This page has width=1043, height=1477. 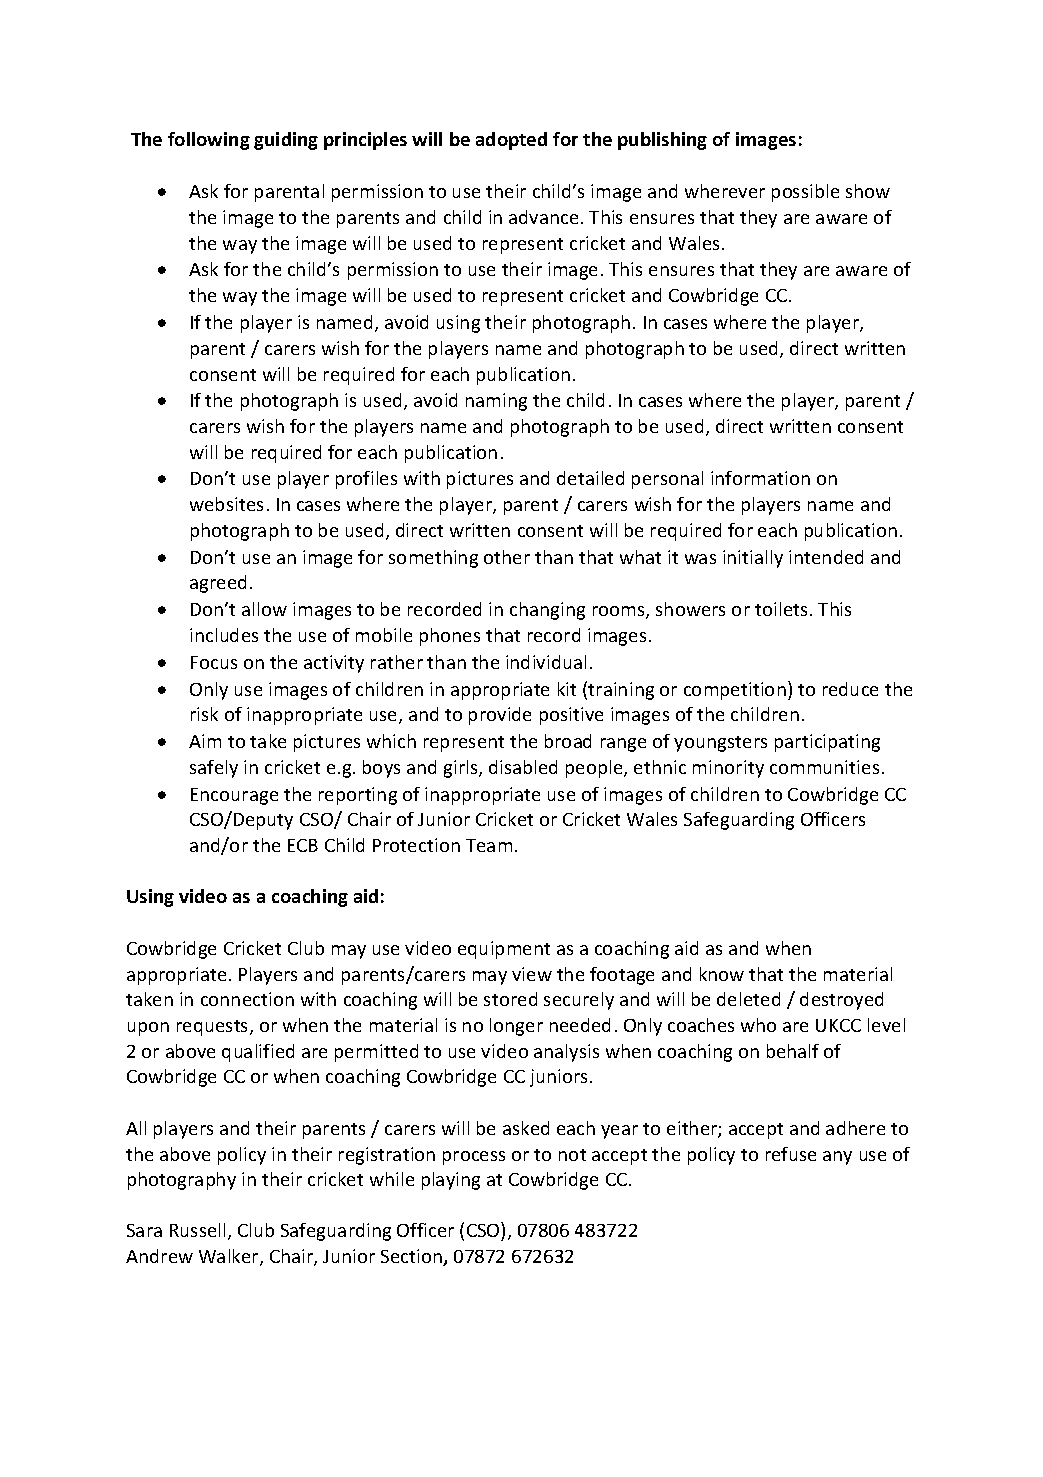 I want to click on communities, so click(x=824, y=767).
